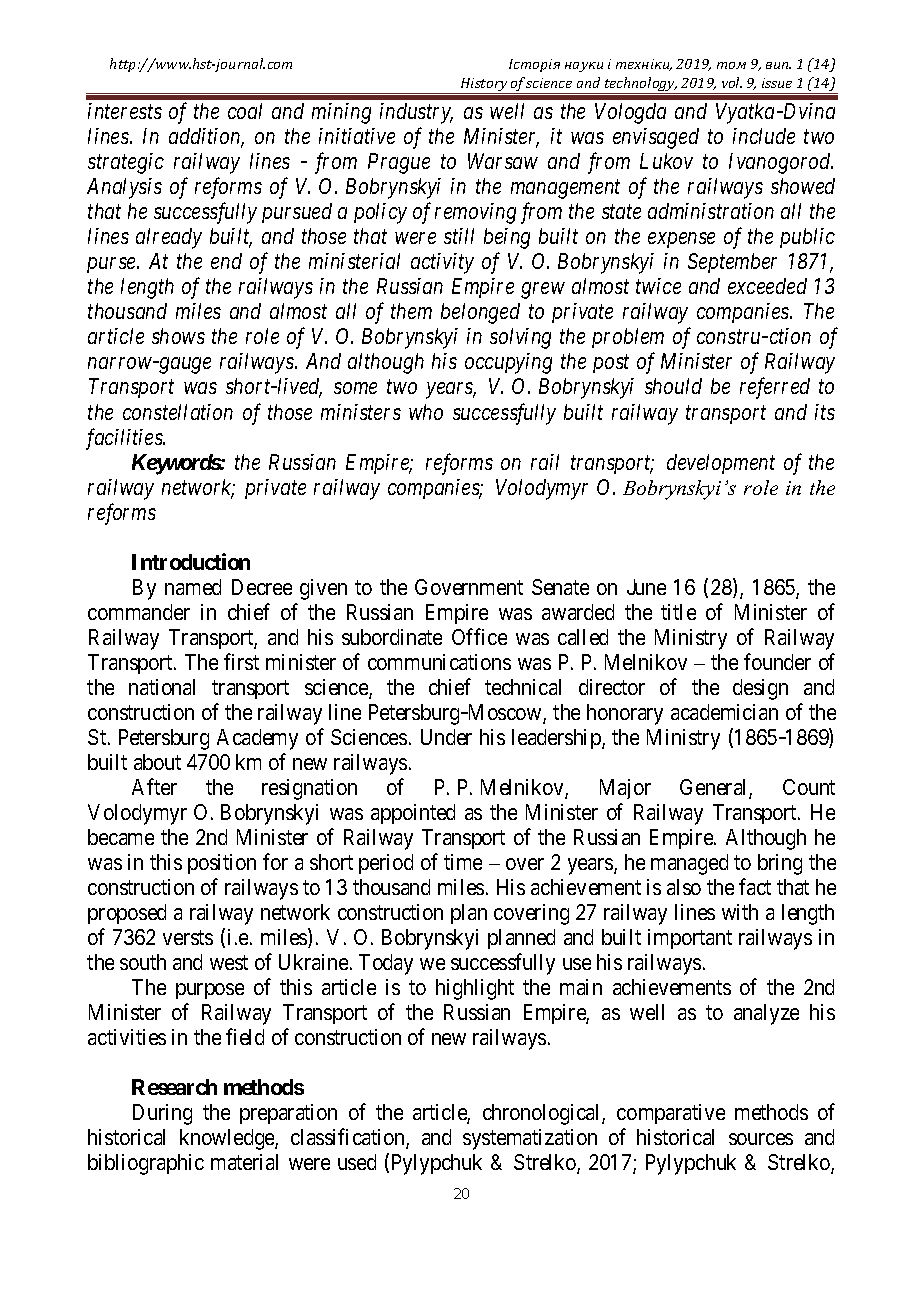  Describe the element at coordinates (162, 1114) in the screenshot. I see `During` at that location.
